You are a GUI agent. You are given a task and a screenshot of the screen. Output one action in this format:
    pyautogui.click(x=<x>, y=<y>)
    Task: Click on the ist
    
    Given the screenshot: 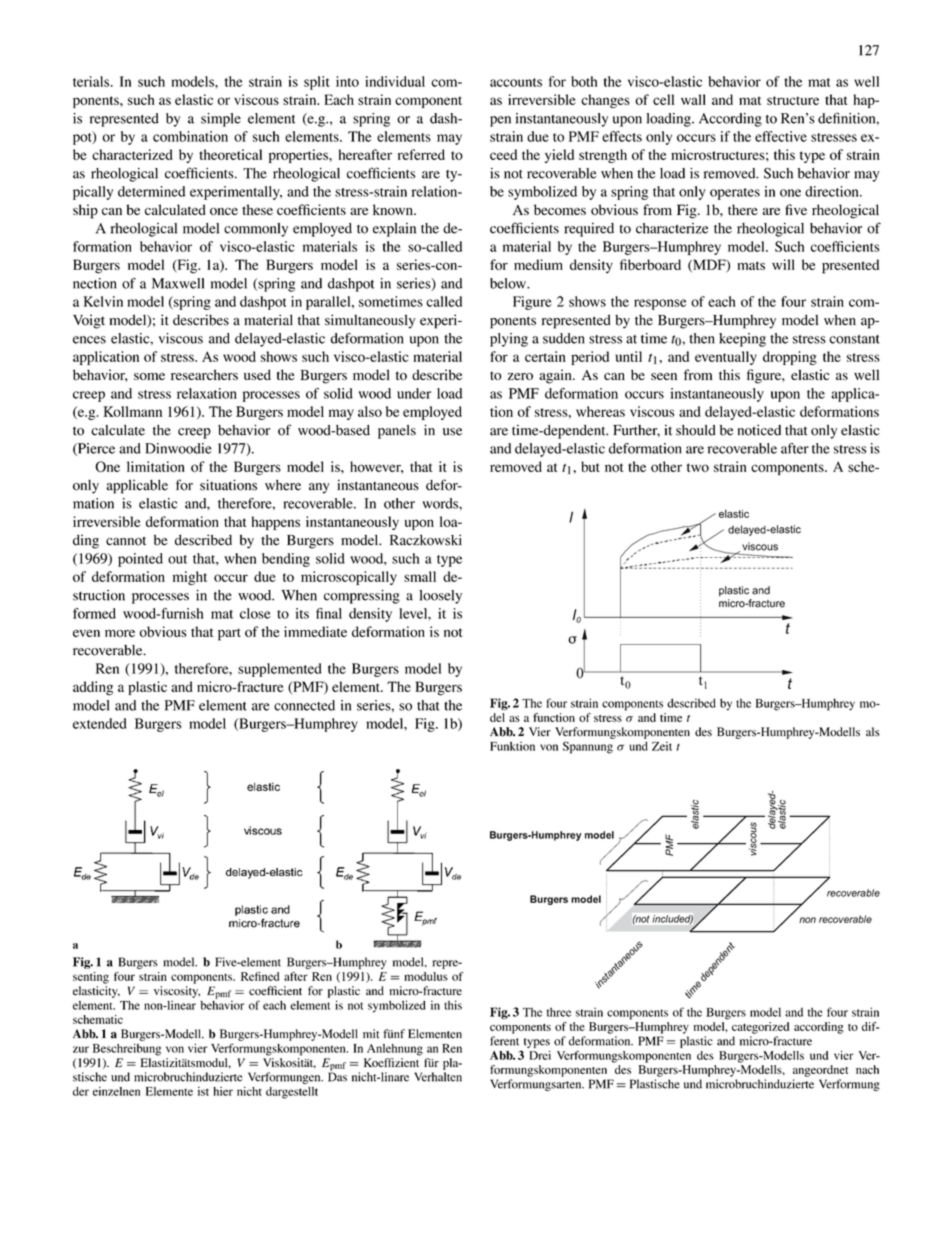 What is the action you would take?
    pyautogui.click(x=203, y=1091)
